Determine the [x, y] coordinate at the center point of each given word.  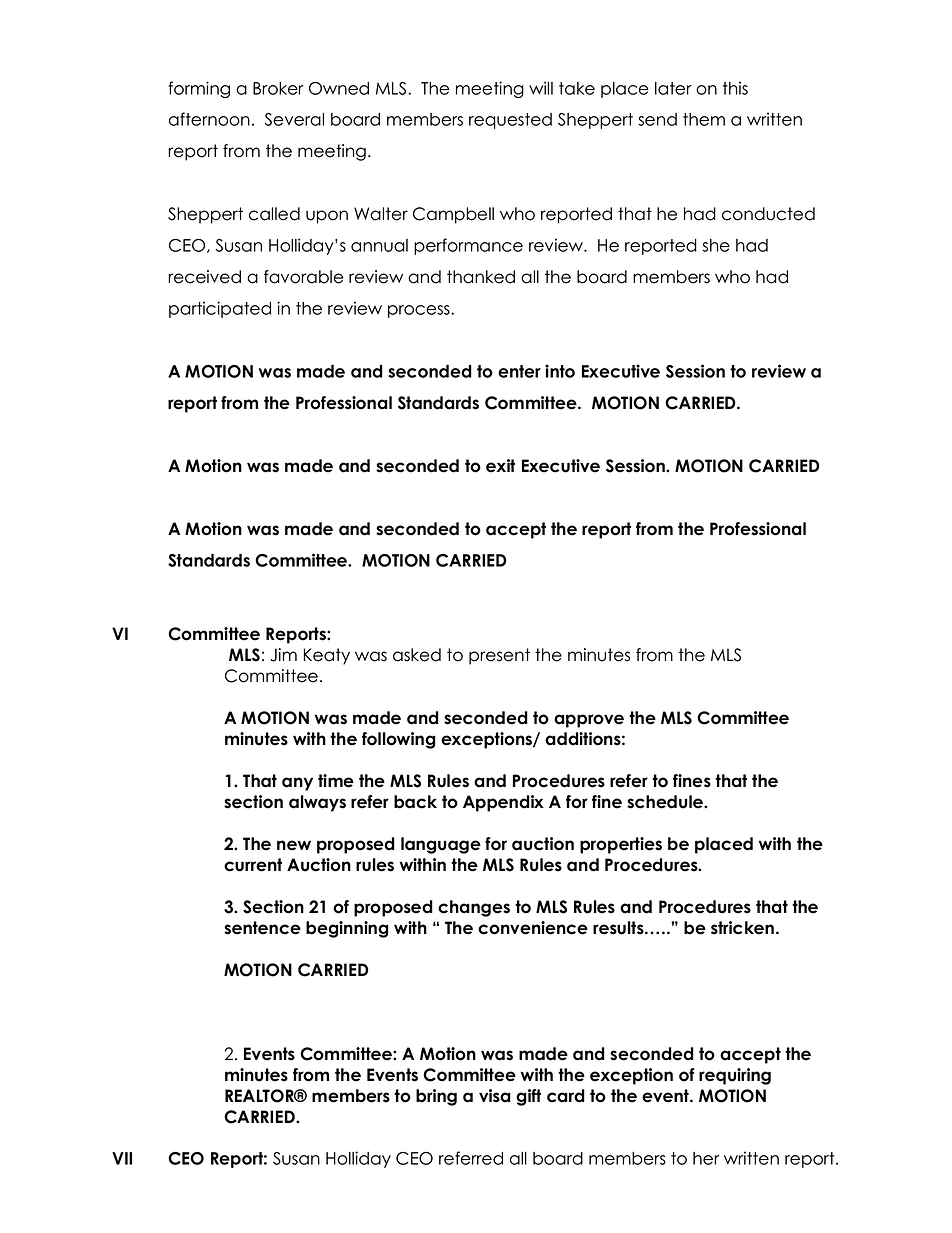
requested [510, 121]
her [706, 1158]
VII [122, 1158]
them [704, 119]
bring [436, 1097]
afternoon [209, 119]
